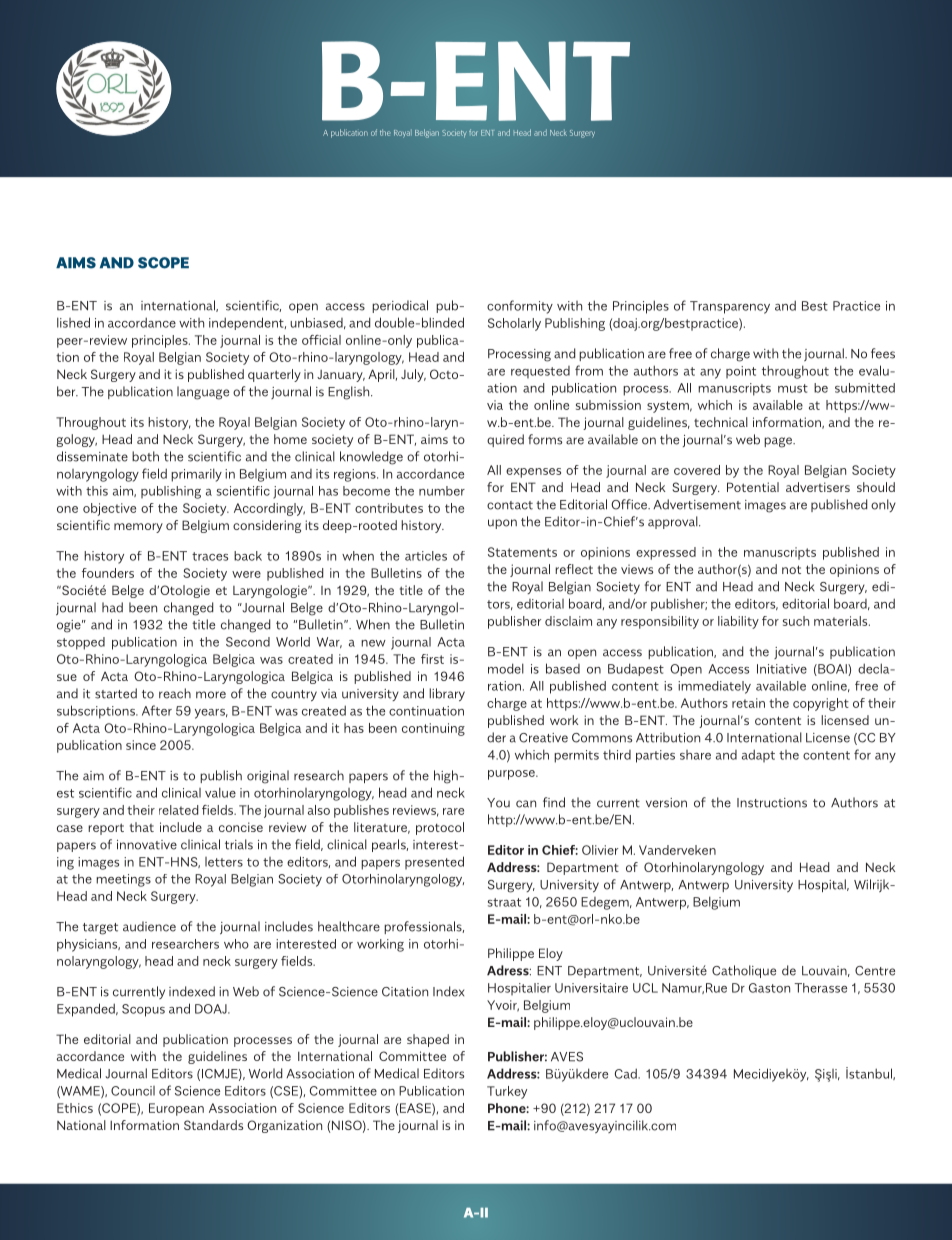  I want to click on Transparency, so click(730, 307).
